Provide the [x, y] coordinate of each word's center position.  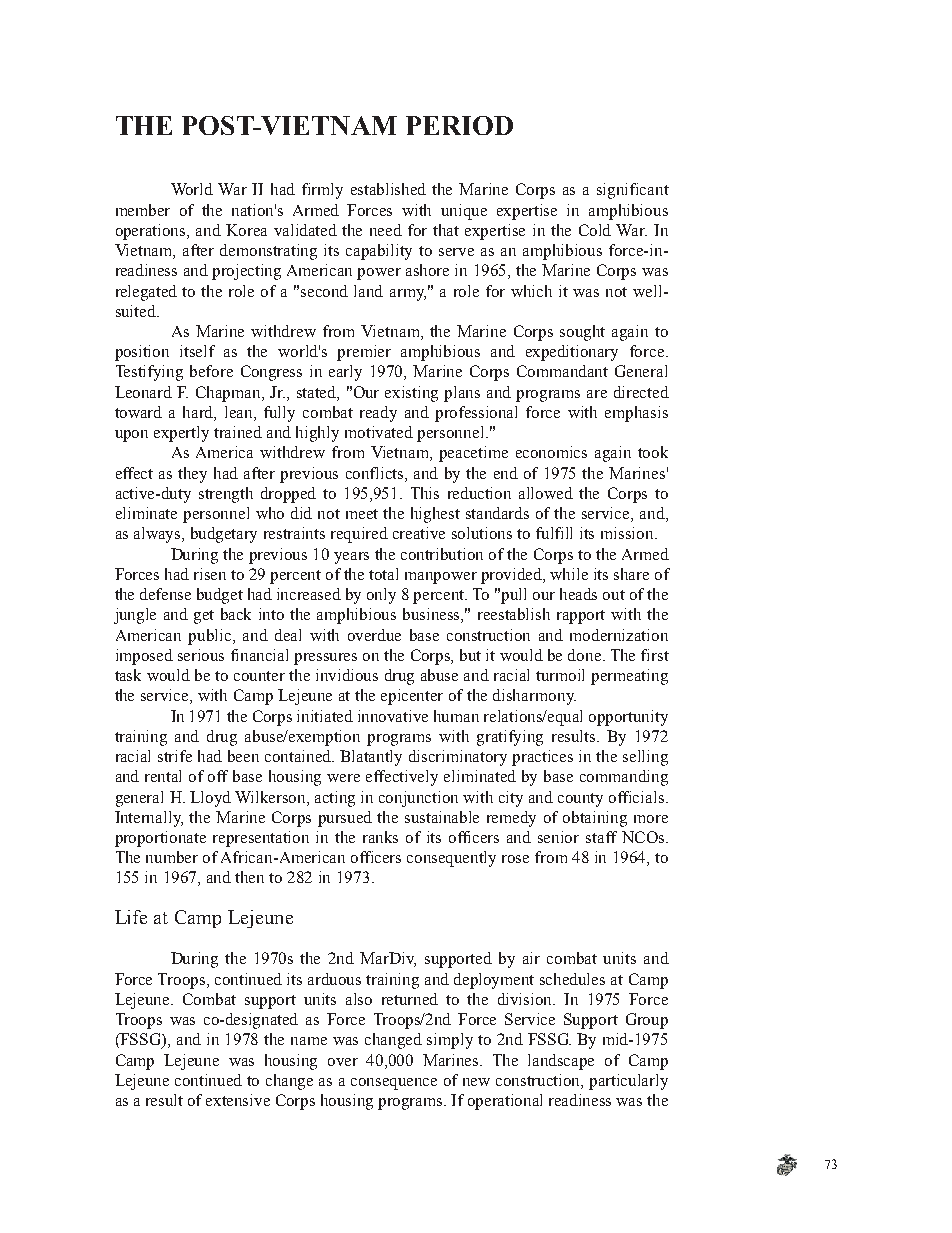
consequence [394, 1084]
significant [633, 191]
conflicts [376, 473]
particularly [628, 1082]
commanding [624, 778]
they [192, 475]
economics [551, 452]
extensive [238, 1100]
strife [175, 756]
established [388, 189]
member [143, 210]
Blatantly [371, 758]
